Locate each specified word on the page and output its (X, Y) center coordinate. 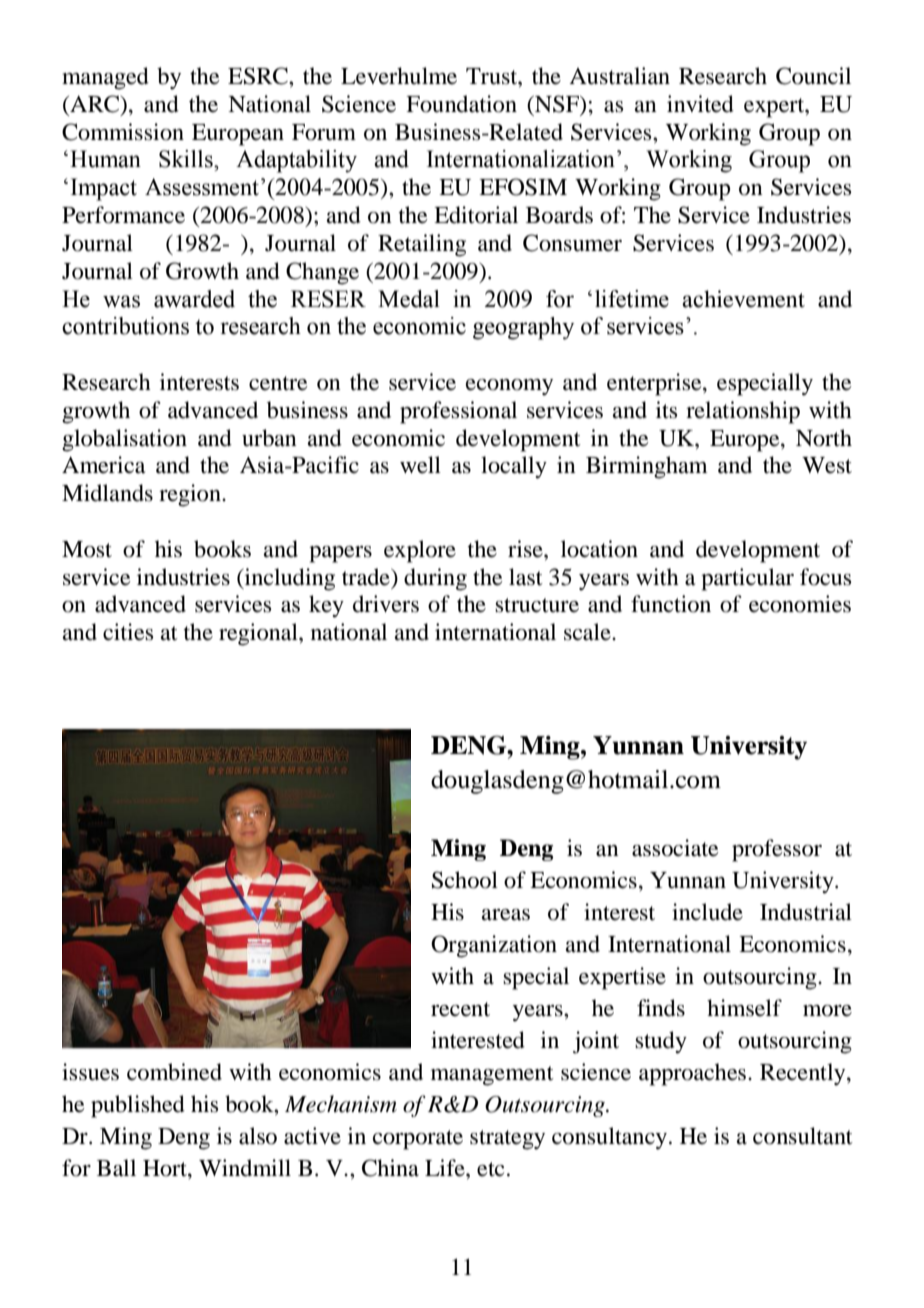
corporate (418, 1140)
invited (700, 104)
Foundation (461, 104)
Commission (123, 132)
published (138, 1106)
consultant (803, 1136)
